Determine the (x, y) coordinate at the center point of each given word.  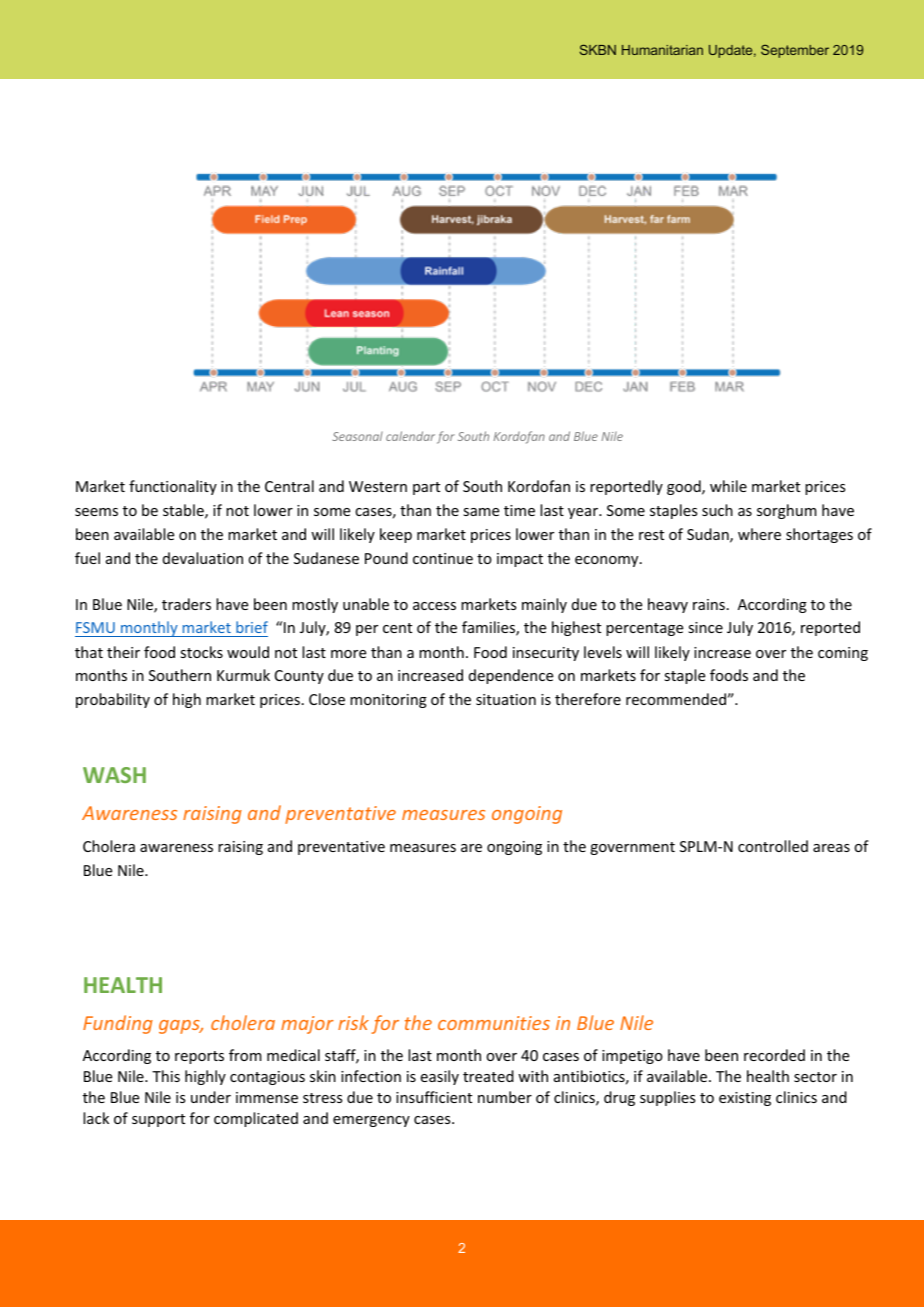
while (728, 486)
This (166, 1076)
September (795, 51)
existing (745, 1099)
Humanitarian (662, 50)
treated (488, 1076)
